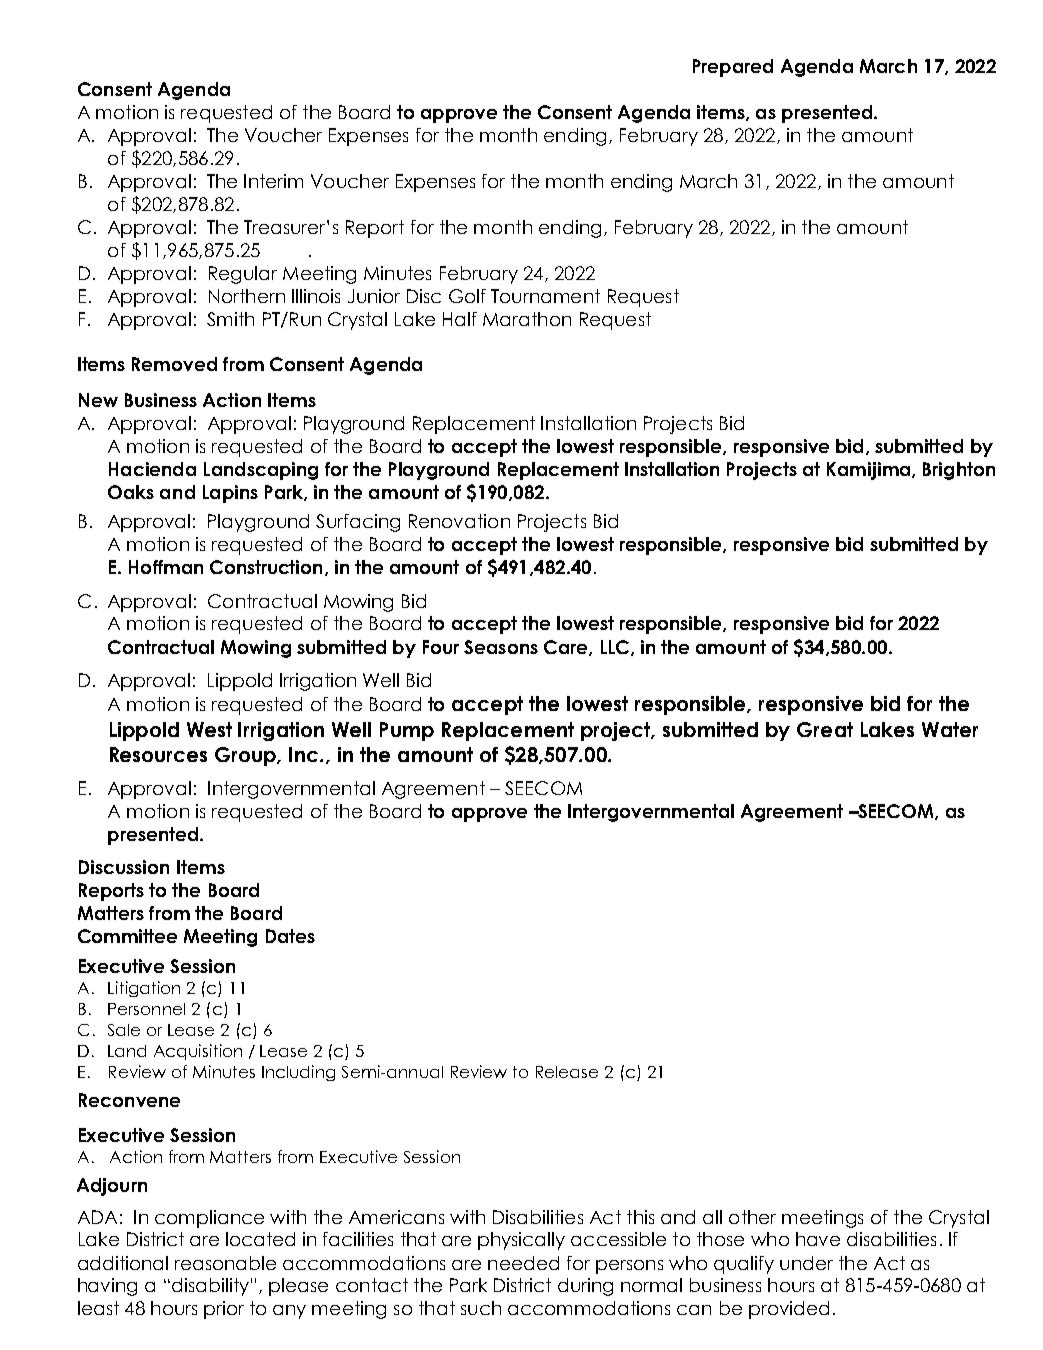 This document has width=1043, height=1350. Describe the element at coordinates (158, 754) in the document. I see `Resources` at that location.
